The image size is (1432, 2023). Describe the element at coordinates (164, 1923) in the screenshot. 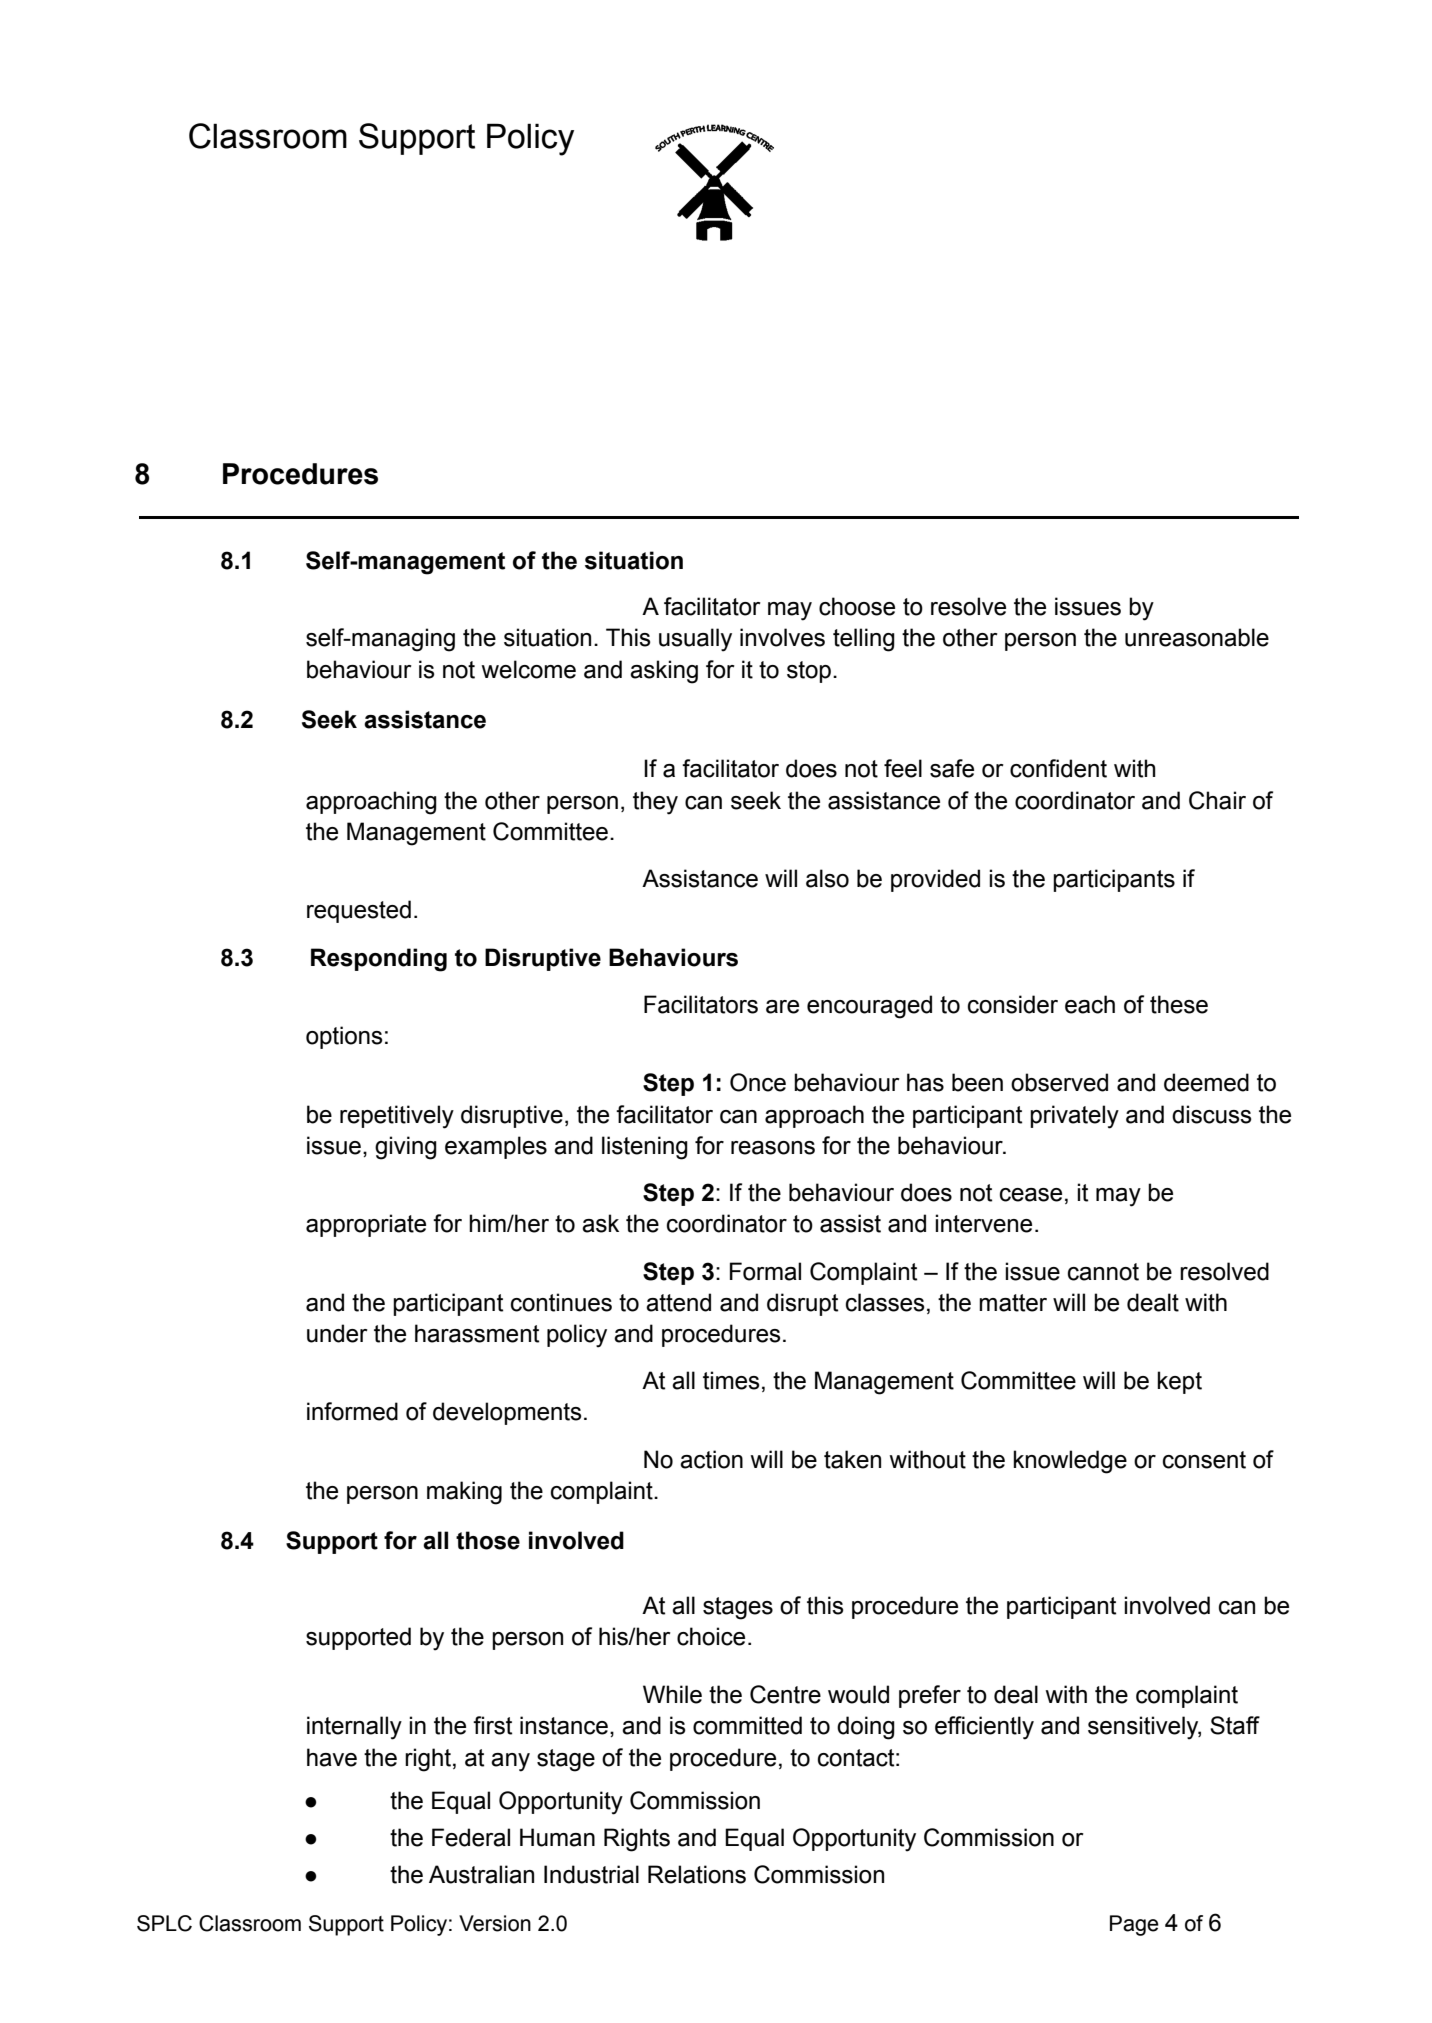

I see `SPLC` at that location.
